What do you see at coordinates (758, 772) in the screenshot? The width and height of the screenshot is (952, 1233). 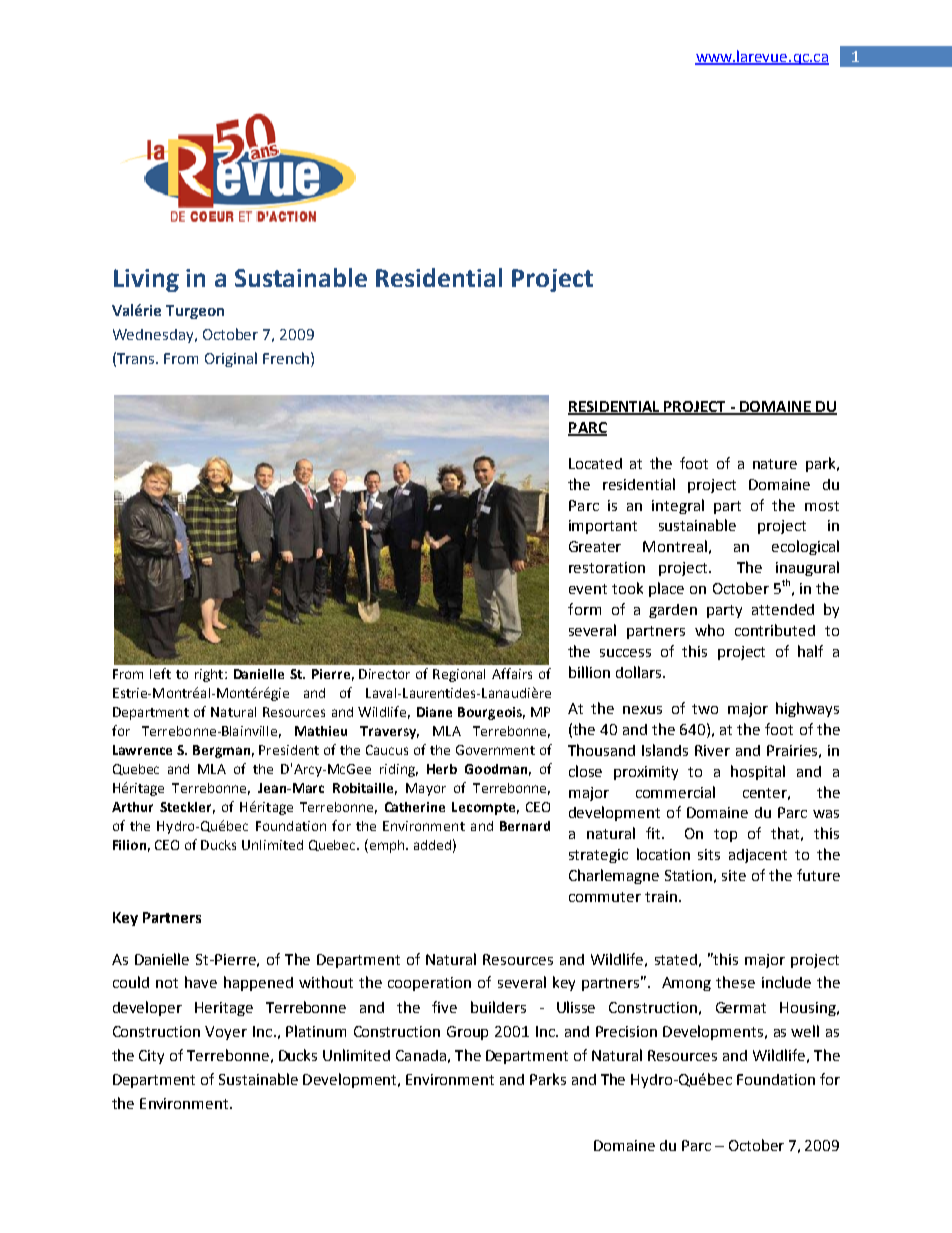 I see `hospital` at bounding box center [758, 772].
